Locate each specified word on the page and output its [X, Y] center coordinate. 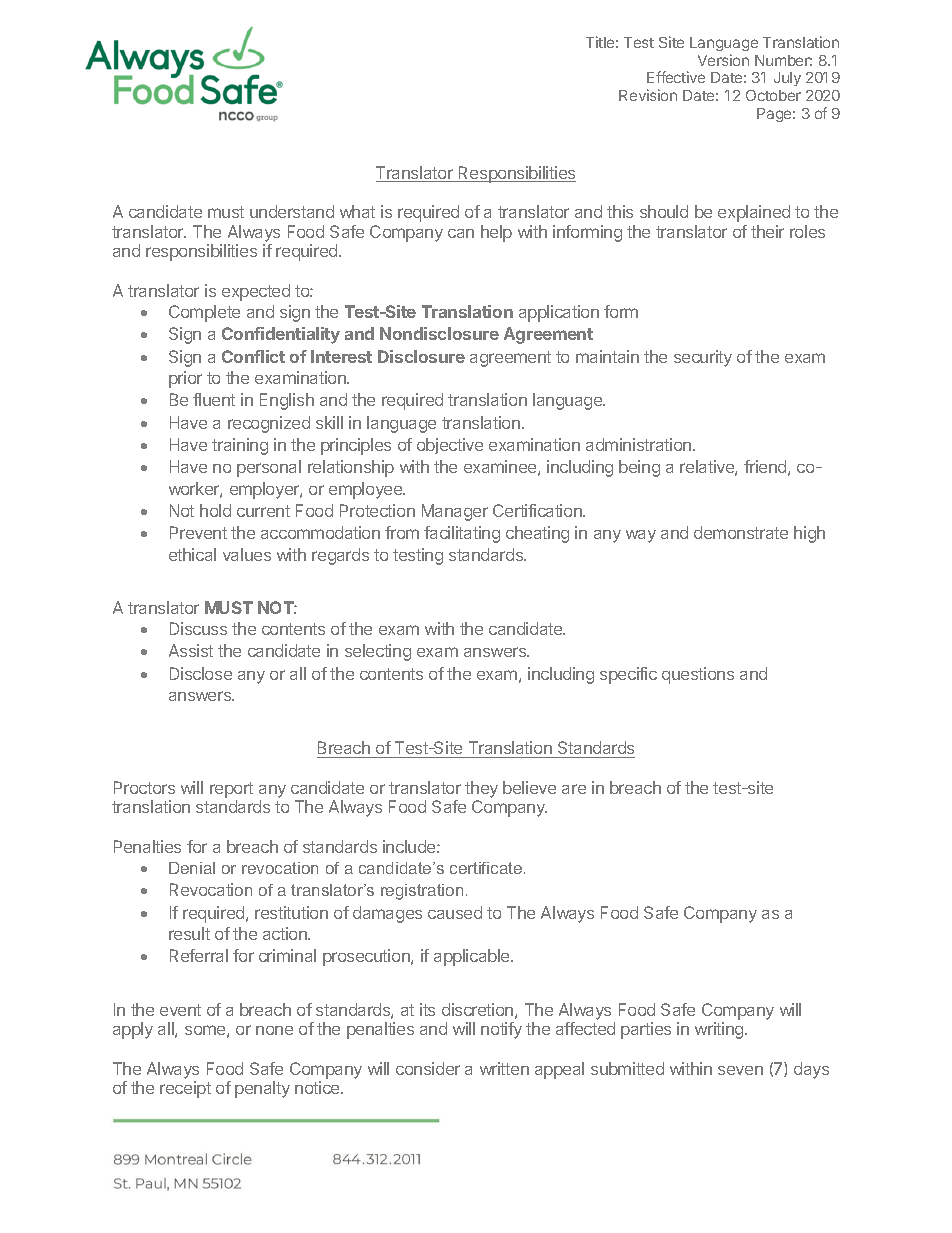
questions [698, 675]
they [481, 789]
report [231, 790]
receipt [185, 1089]
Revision [648, 95]
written [504, 1068]
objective [450, 446]
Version [723, 60]
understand [292, 211]
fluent [214, 399]
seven [740, 1070]
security [703, 358]
